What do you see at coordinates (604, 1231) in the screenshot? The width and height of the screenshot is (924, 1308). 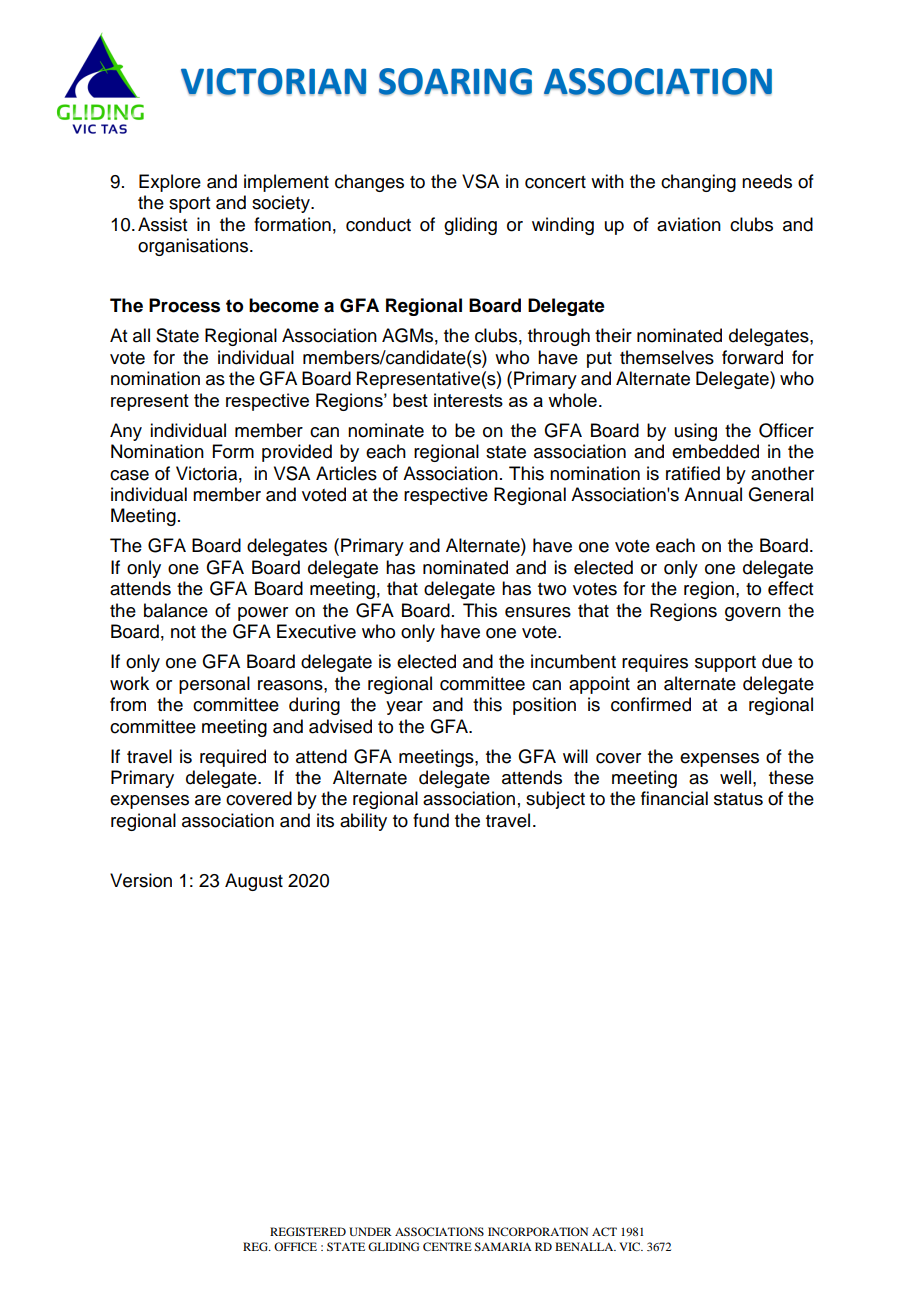 I see `ACT` at bounding box center [604, 1231].
